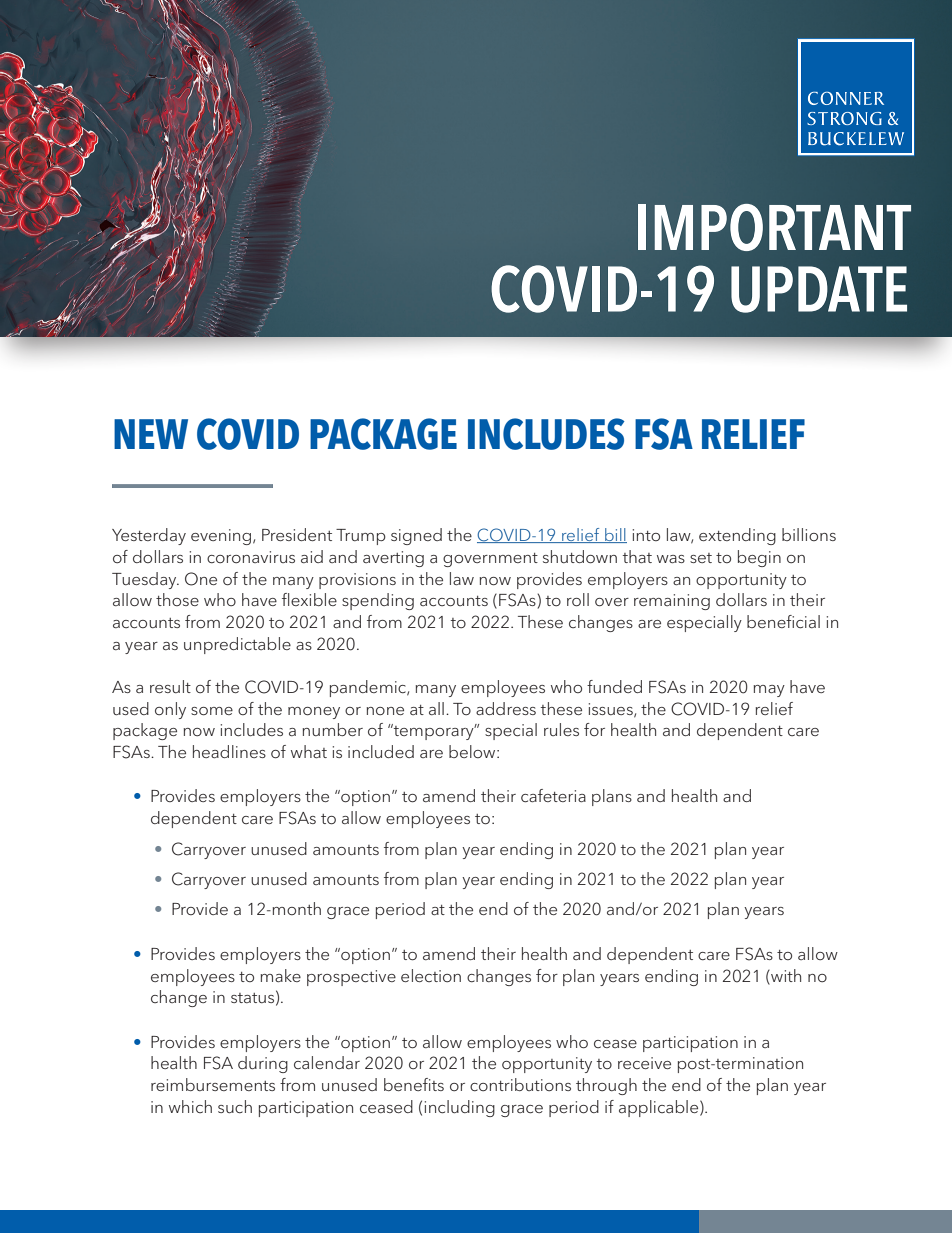 The width and height of the page is (952, 1233). Describe the element at coordinates (553, 796) in the page. I see `cafeteria` at that location.
